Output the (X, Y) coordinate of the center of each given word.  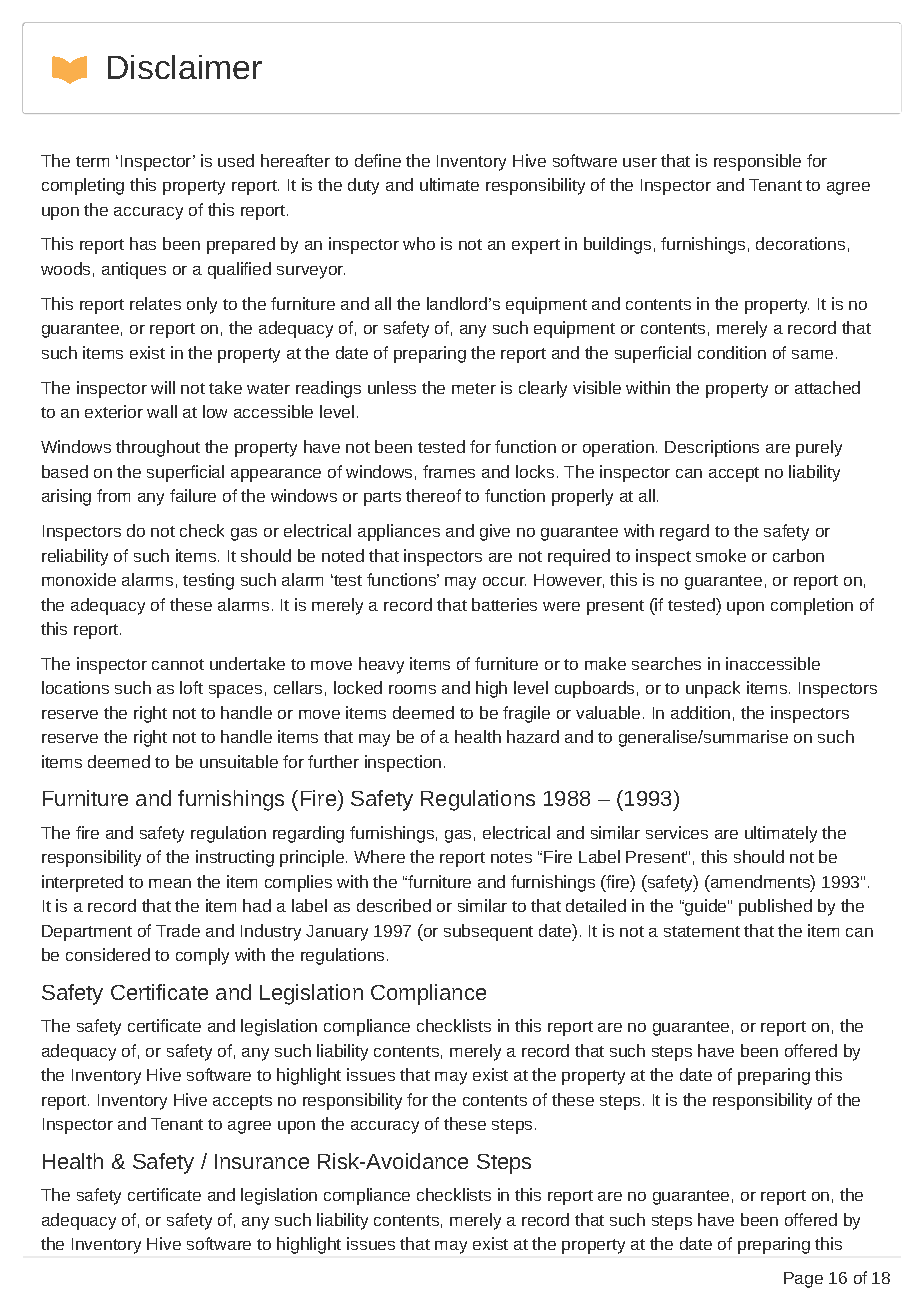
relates (155, 303)
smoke (721, 555)
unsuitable (239, 761)
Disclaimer (185, 67)
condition (732, 352)
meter (474, 388)
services (677, 832)
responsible (757, 162)
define (378, 160)
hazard (533, 736)
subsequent (488, 932)
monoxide (79, 579)
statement (702, 931)
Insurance (262, 1161)
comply (202, 956)
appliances (399, 532)
